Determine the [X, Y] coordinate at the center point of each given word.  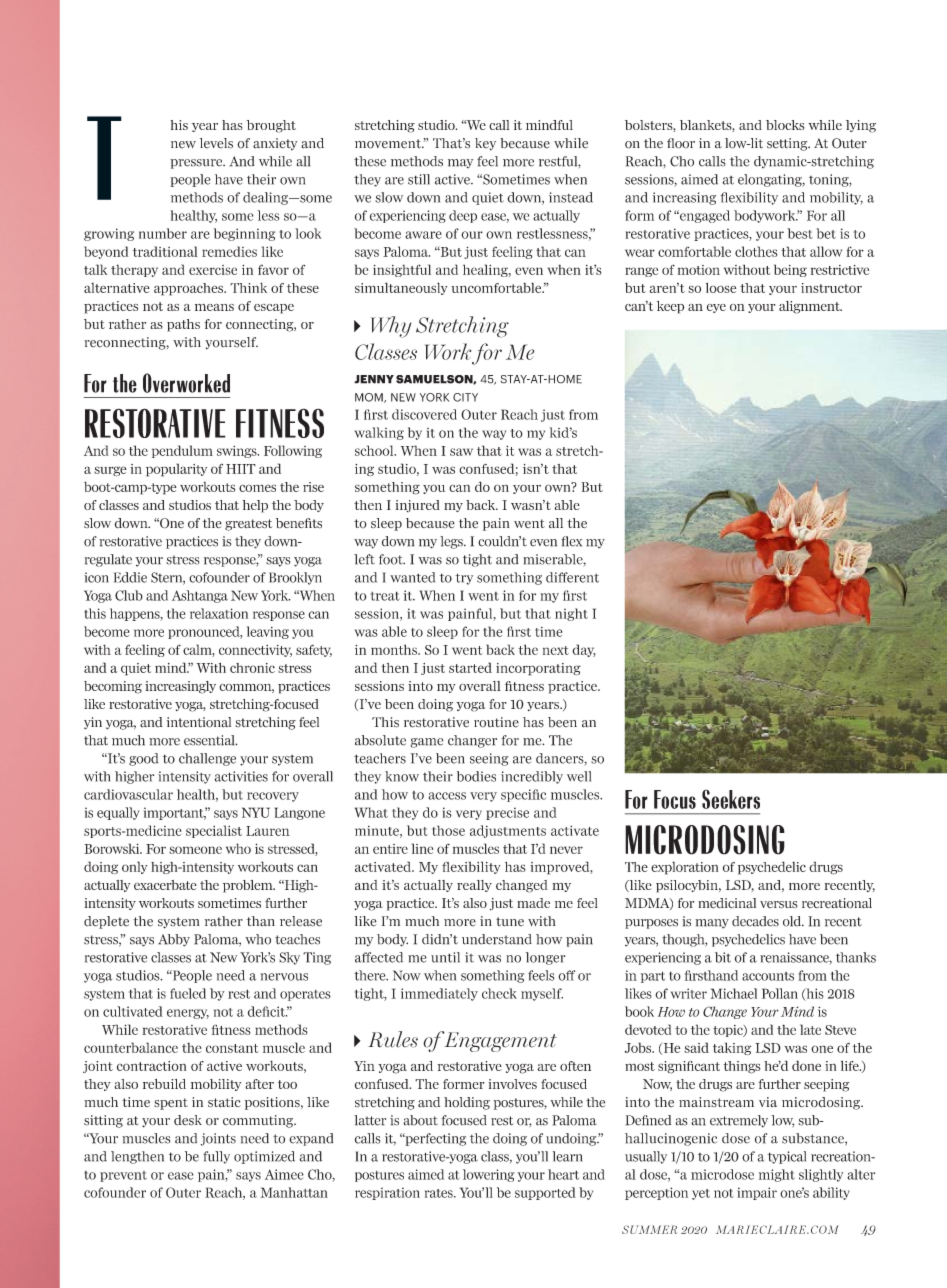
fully [216, 1157]
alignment [810, 307]
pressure [197, 164]
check [499, 993]
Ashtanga [200, 596]
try [464, 579]
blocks [785, 125]
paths [183, 325]
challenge [207, 759]
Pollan [780, 993]
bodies [476, 776]
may [460, 163]
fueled [188, 993]
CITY [465, 397]
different [572, 577]
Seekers [731, 799]
